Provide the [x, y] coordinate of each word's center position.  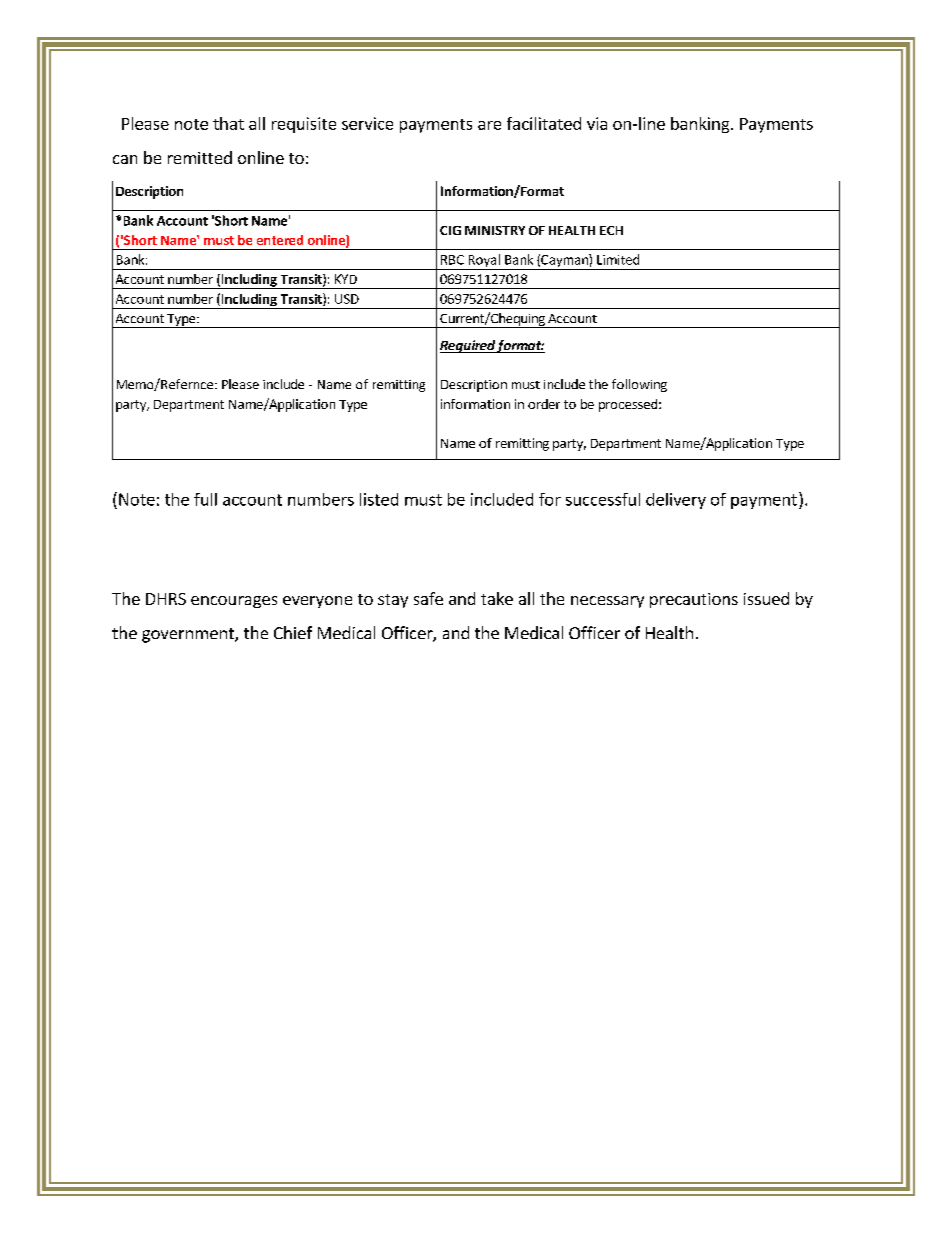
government [189, 635]
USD [347, 299]
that [228, 123]
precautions [694, 600]
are [489, 125]
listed [379, 499]
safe [428, 598]
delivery [676, 501]
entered [280, 240]
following [639, 385]
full [205, 499]
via [597, 123]
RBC [452, 260]
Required [468, 346]
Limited [618, 259]
